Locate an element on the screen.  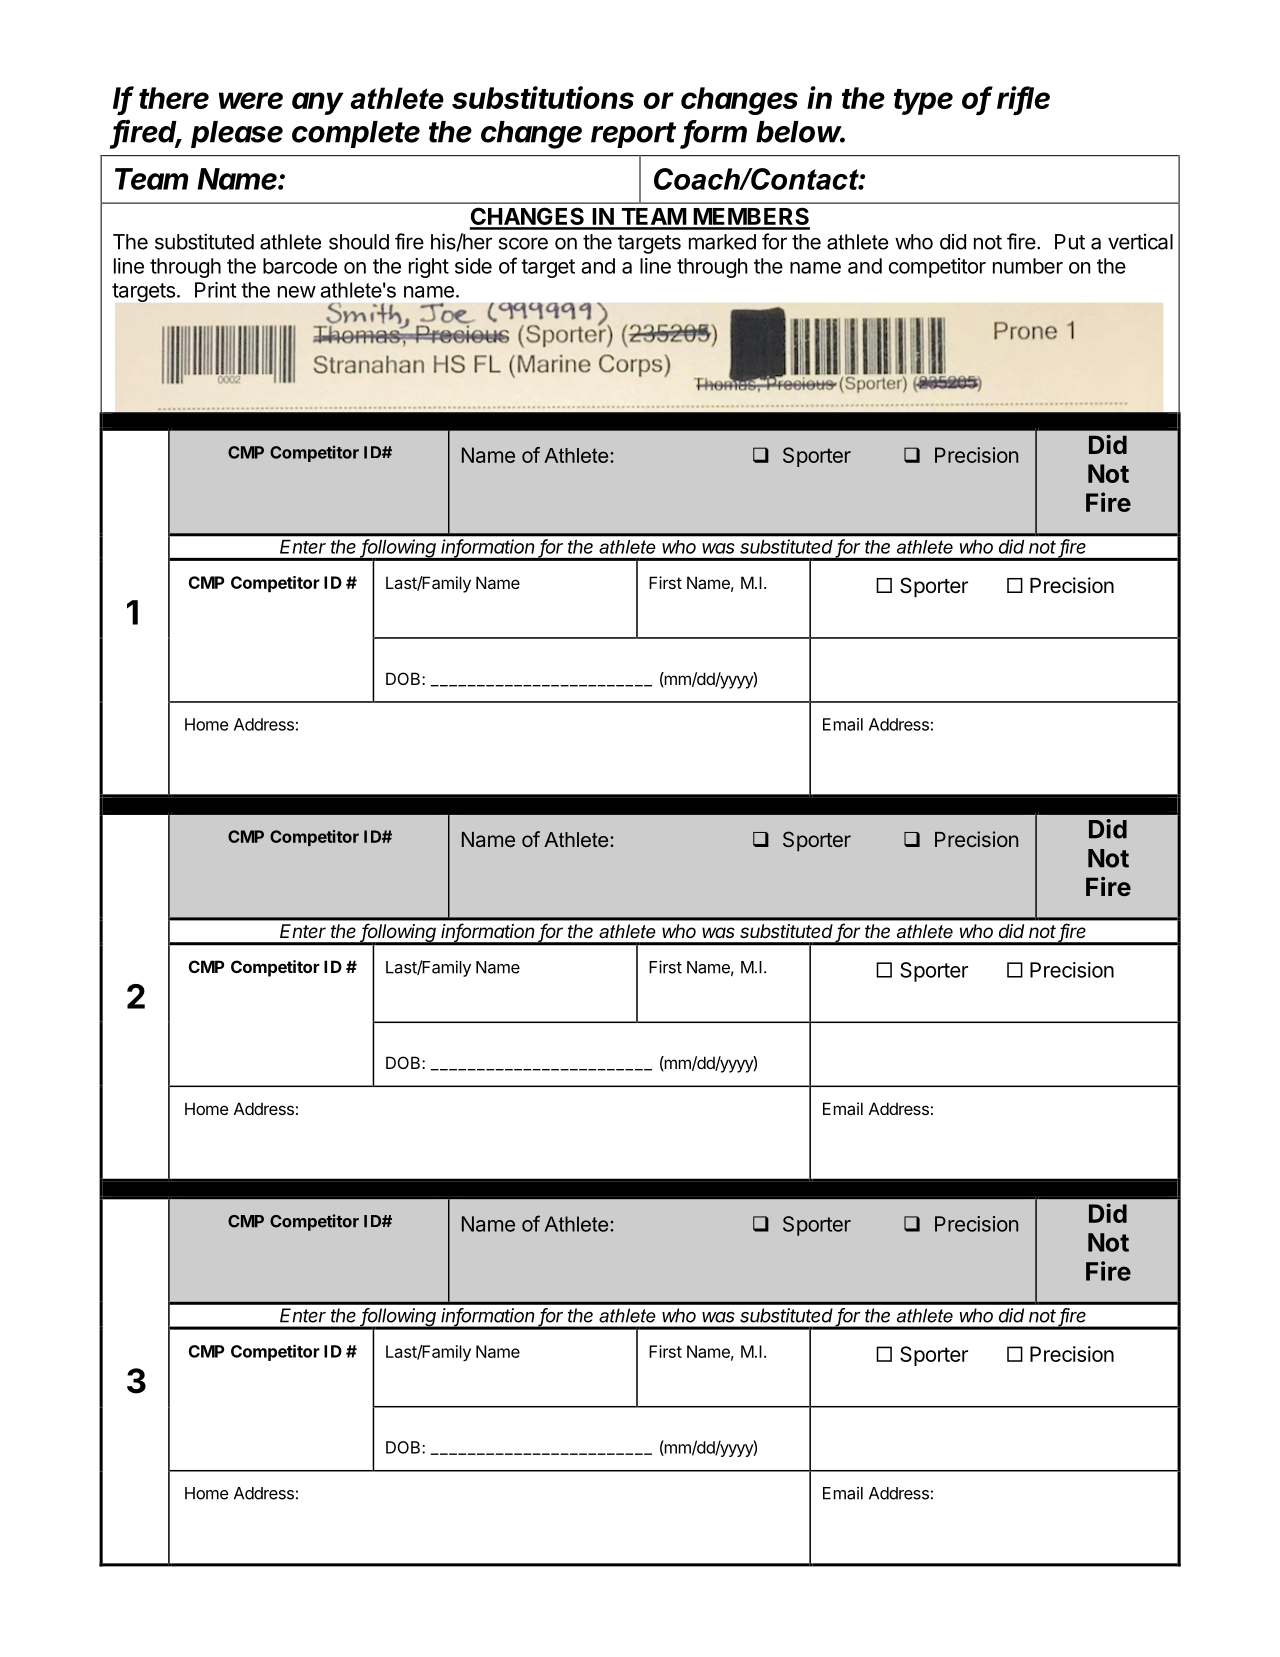
type is located at coordinates (923, 102).
